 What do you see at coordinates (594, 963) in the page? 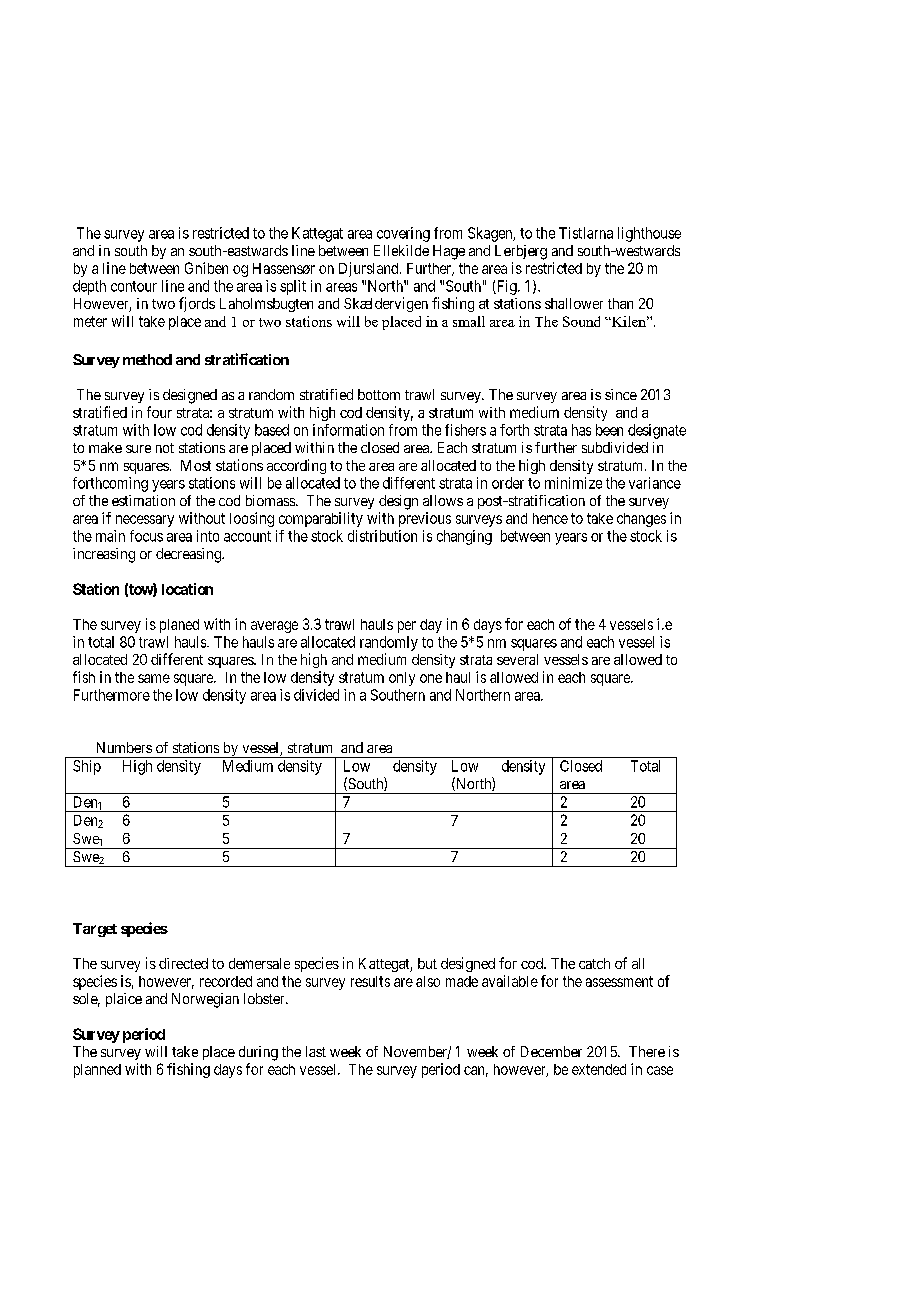
I see `catch` at bounding box center [594, 963].
